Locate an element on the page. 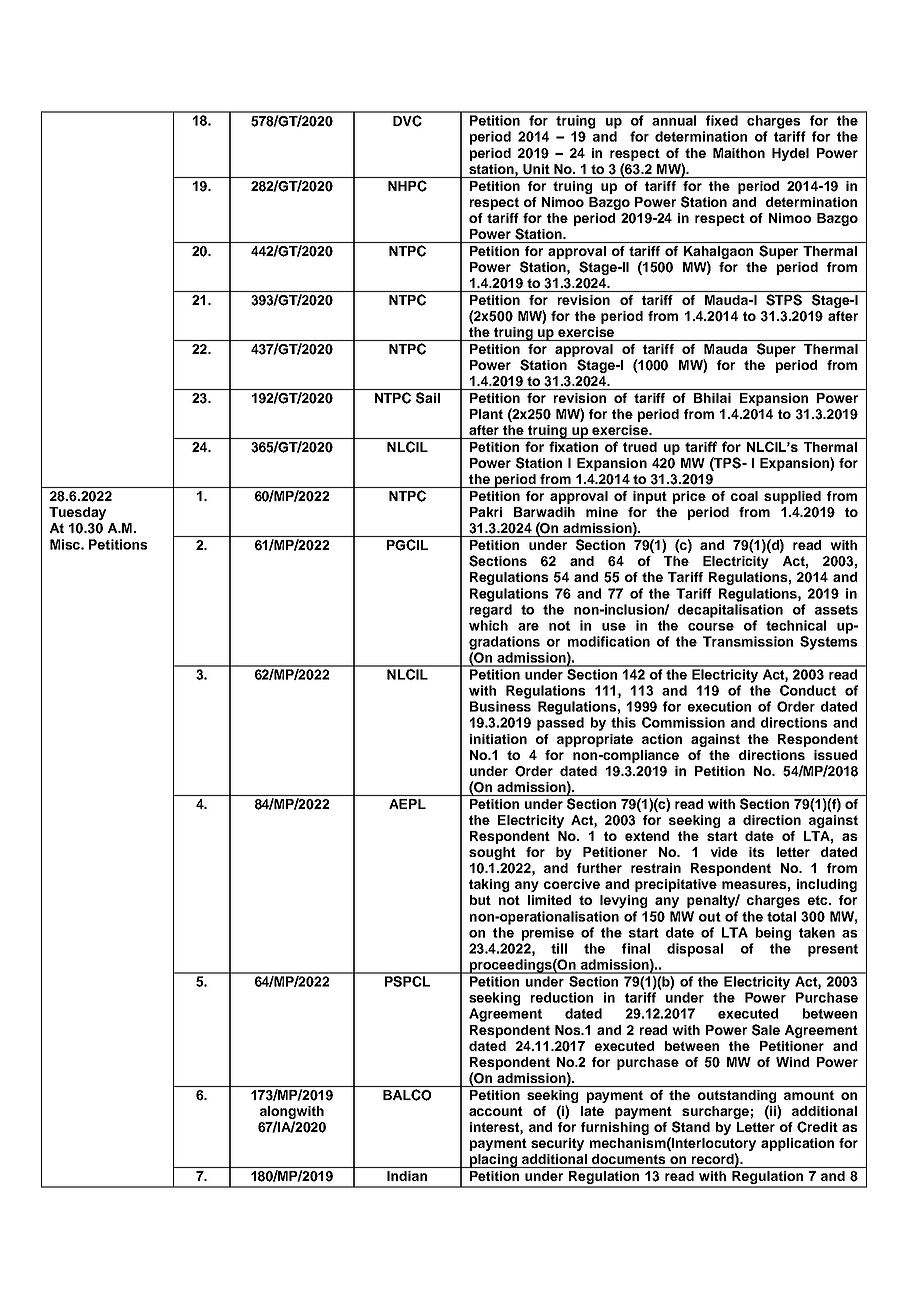 Image resolution: width=924 pixels, height=1308 pixels. Indian is located at coordinates (407, 1176).
